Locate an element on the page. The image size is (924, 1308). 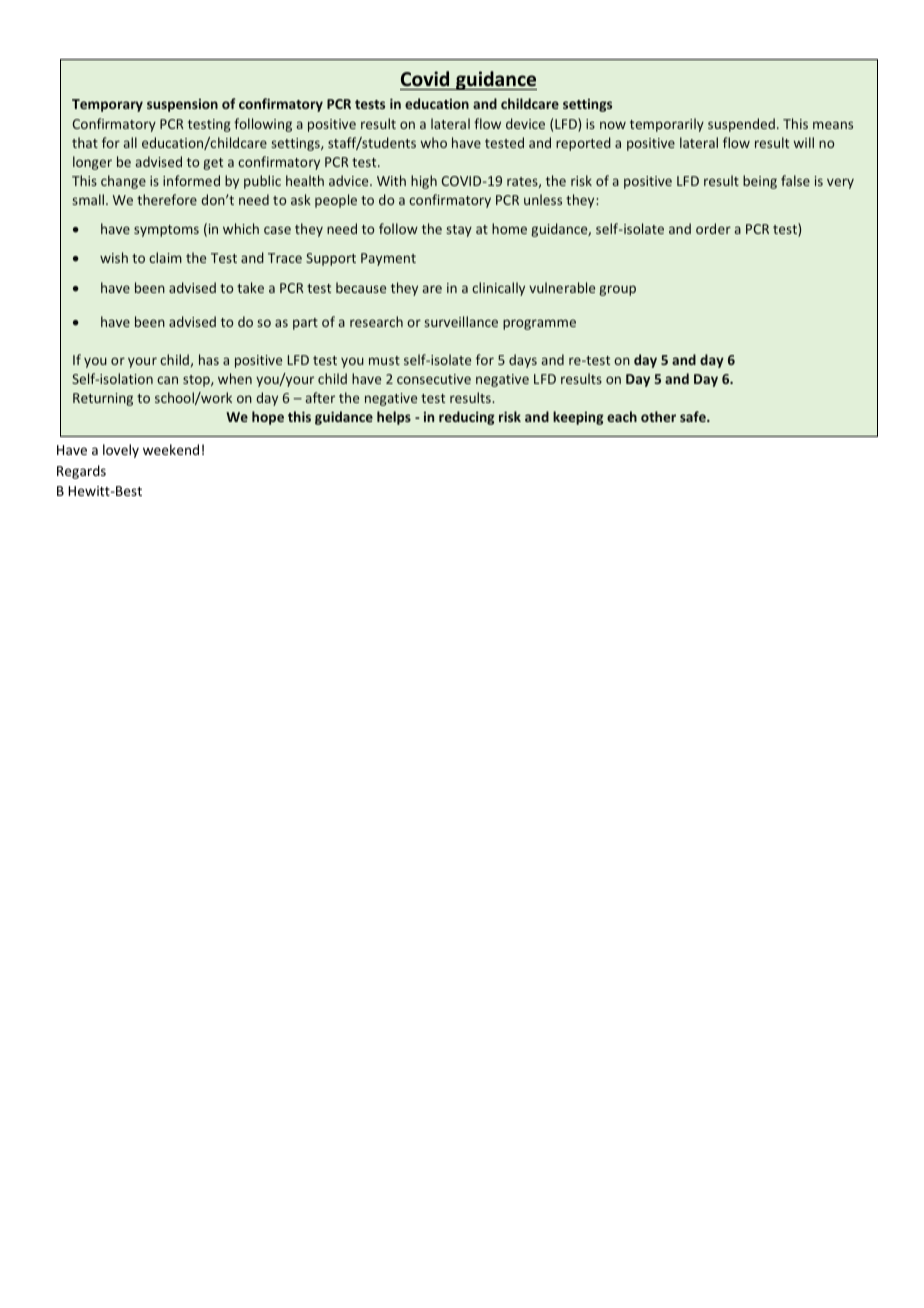
device is located at coordinates (525, 123).
